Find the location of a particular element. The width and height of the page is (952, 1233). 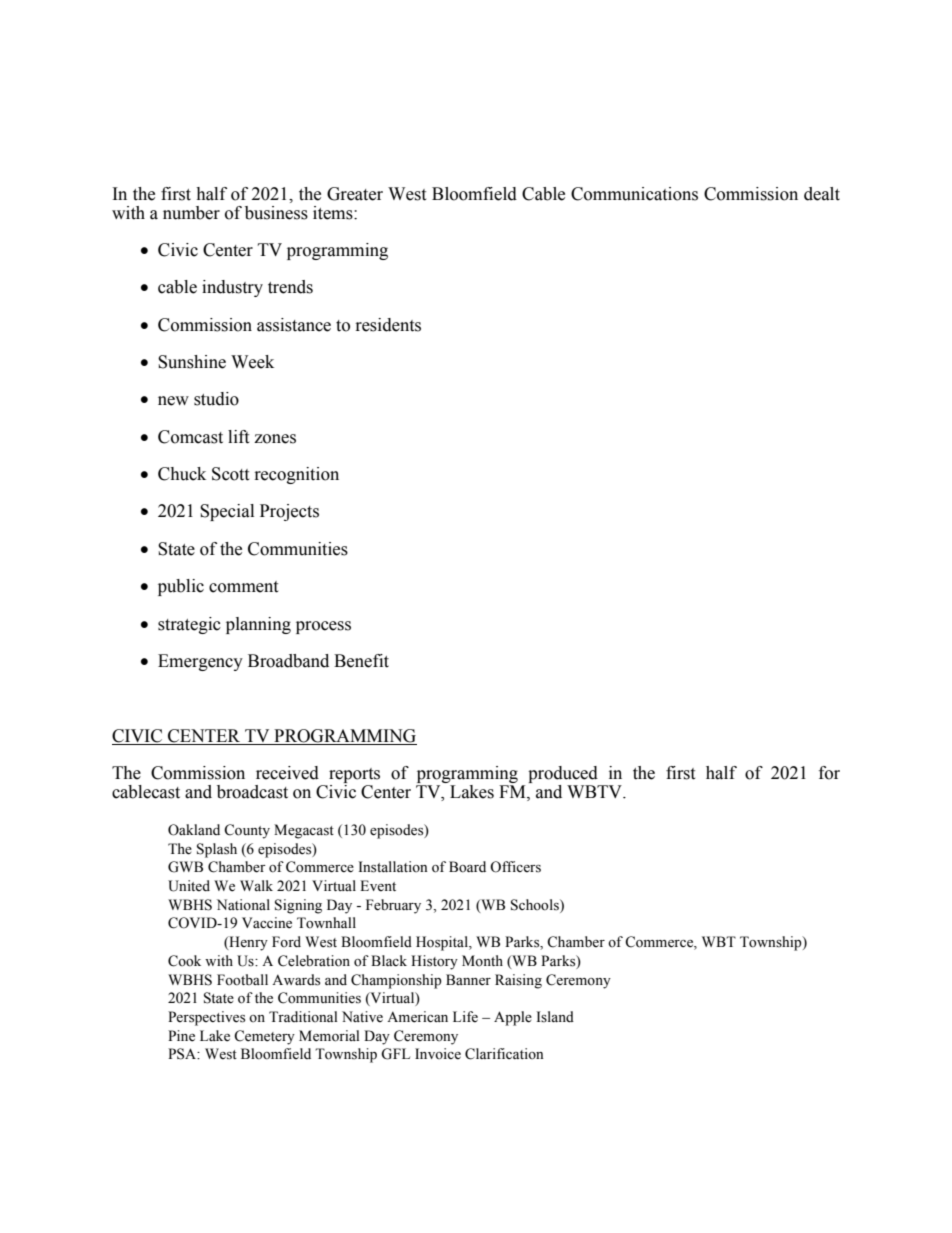

Walk is located at coordinates (256, 885).
